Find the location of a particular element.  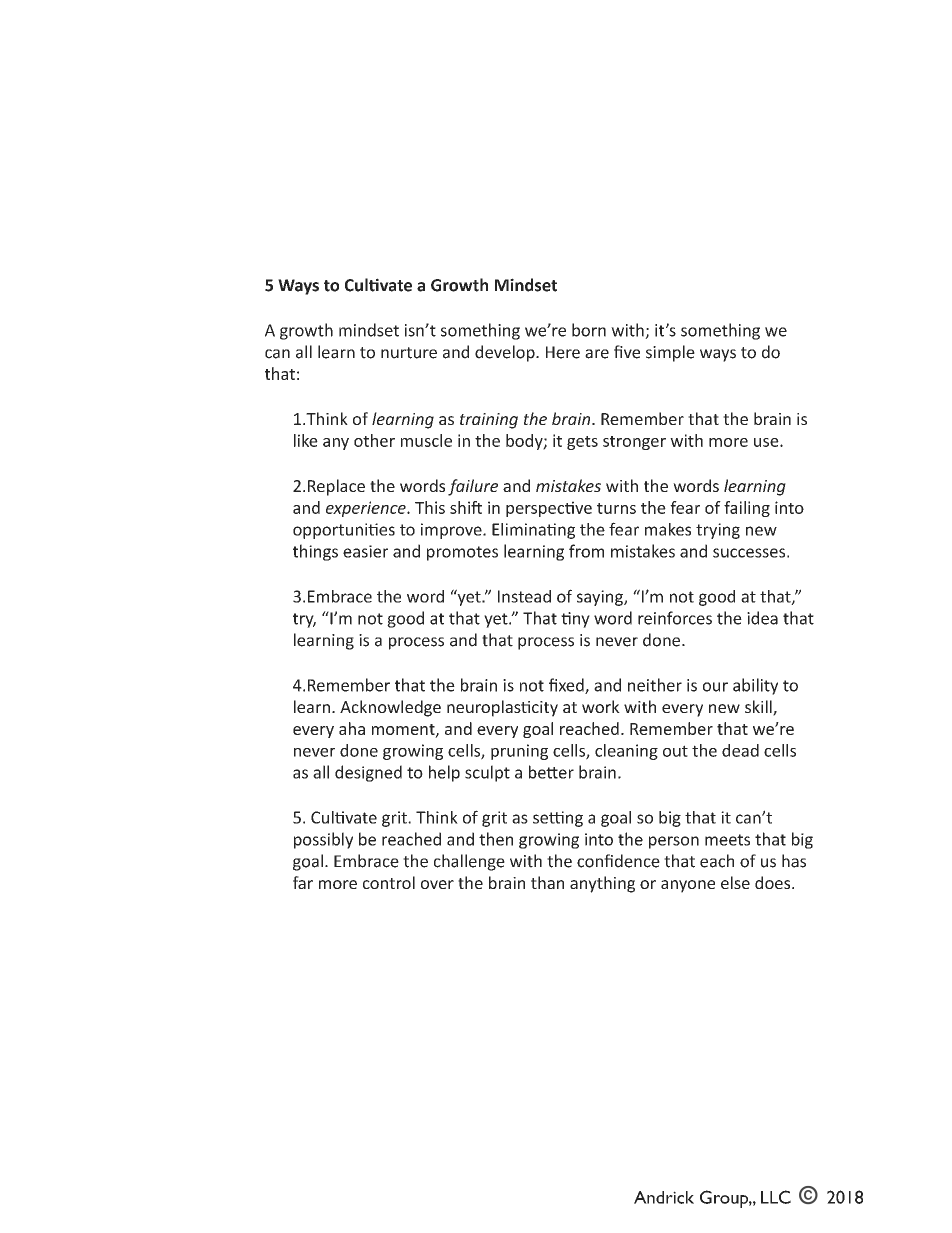

pruning is located at coordinates (519, 752).
